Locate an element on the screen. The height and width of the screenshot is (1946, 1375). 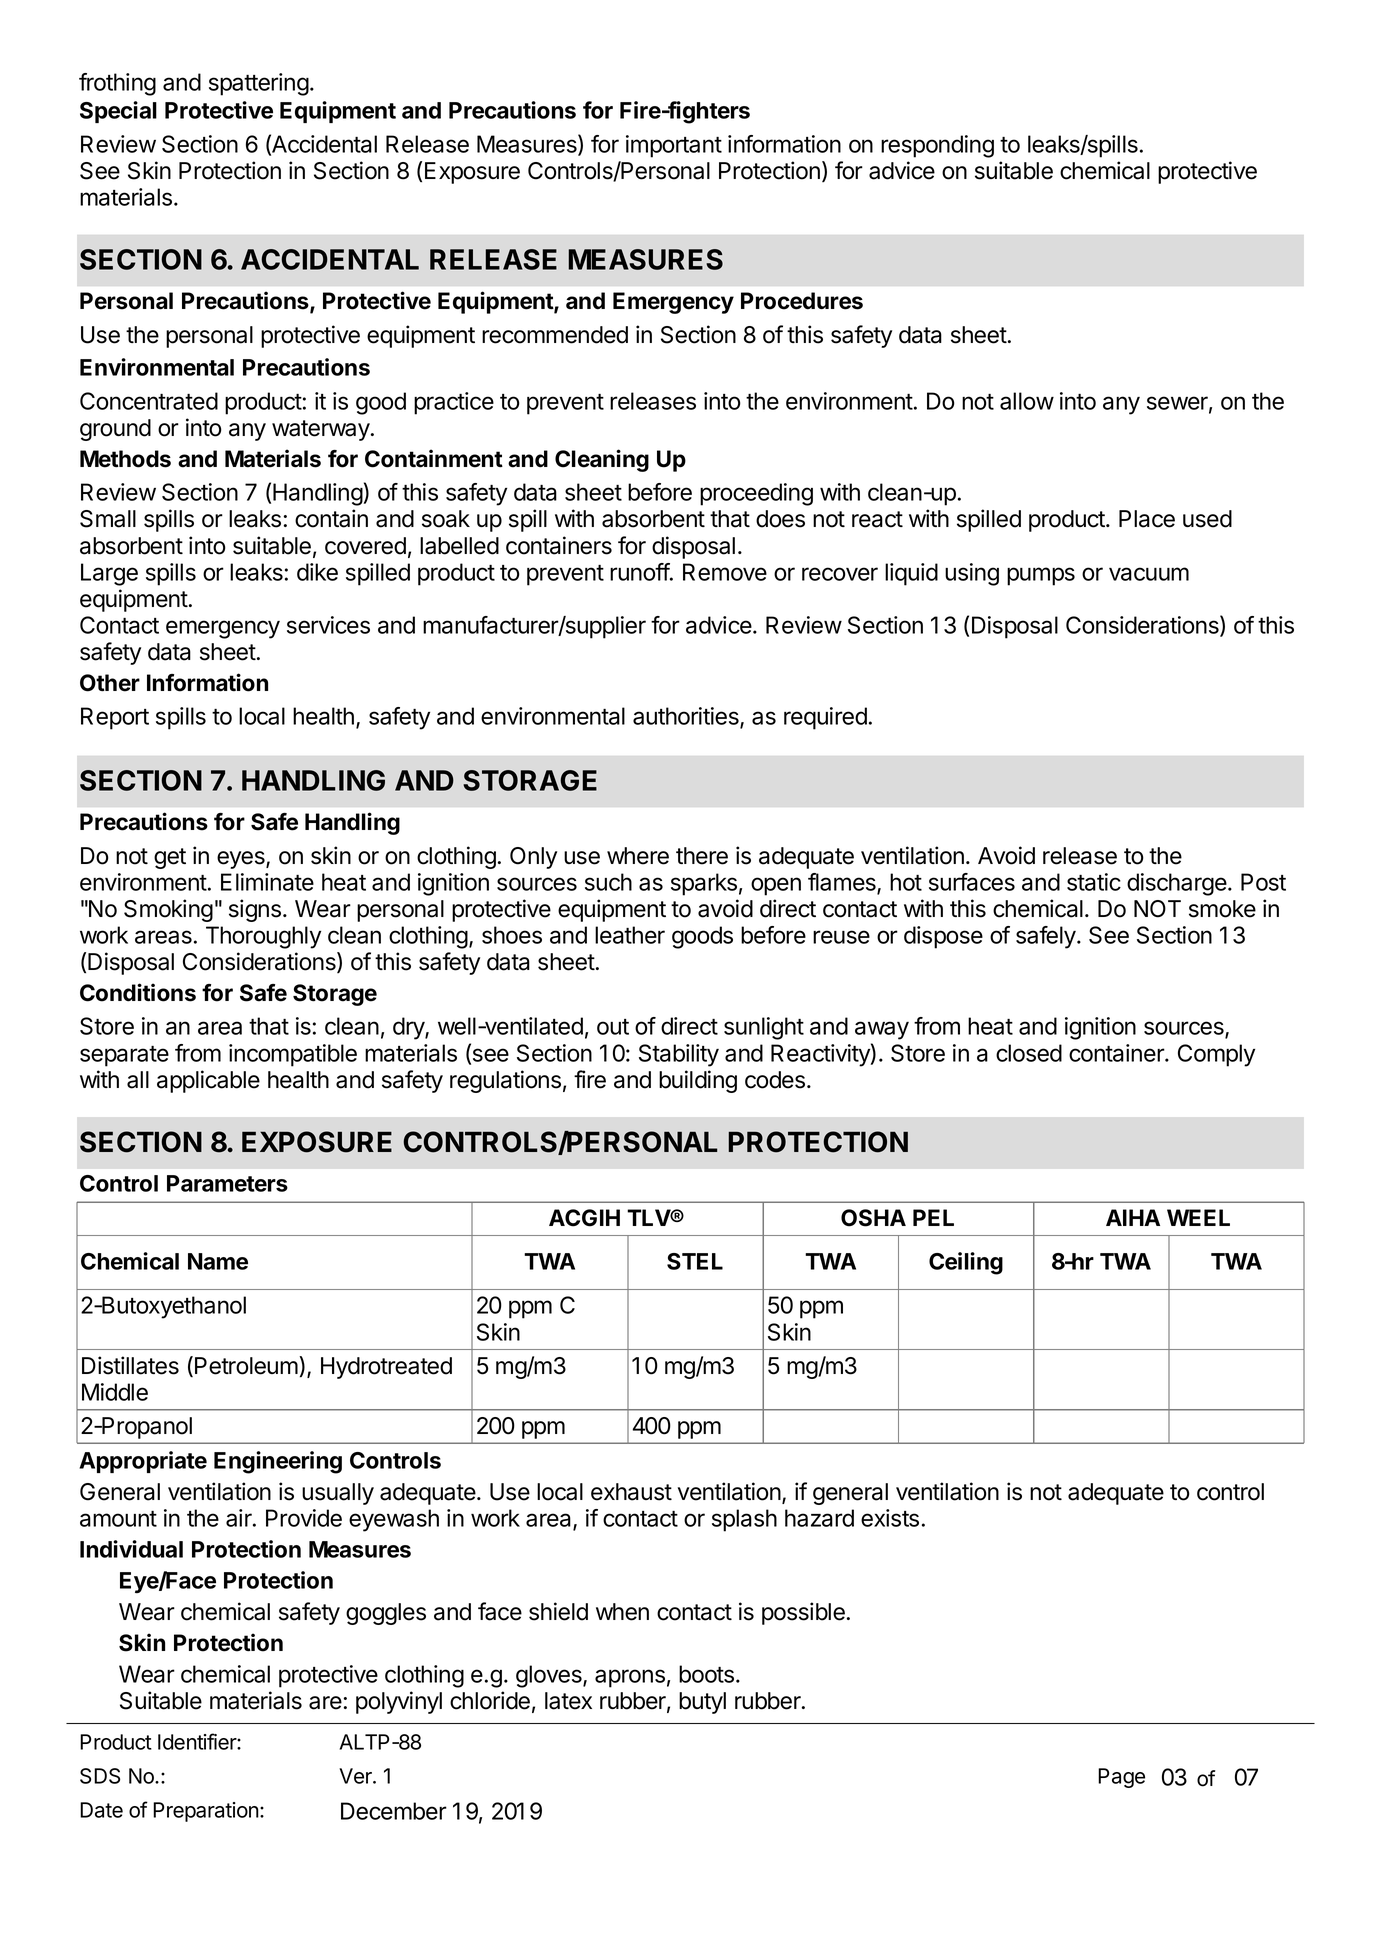
leather is located at coordinates (630, 935).
